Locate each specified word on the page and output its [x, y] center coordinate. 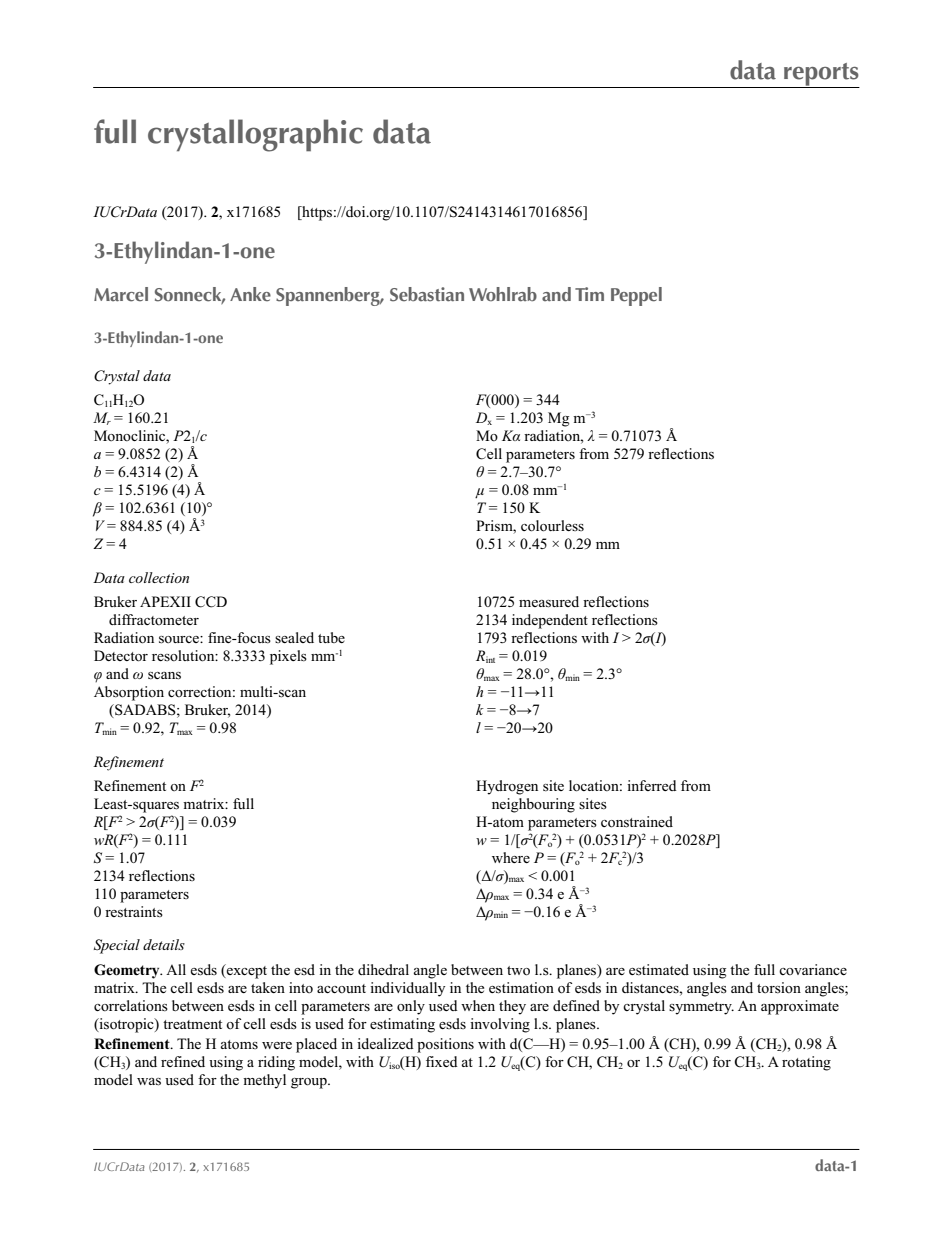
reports [821, 75]
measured [549, 602]
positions [445, 1045]
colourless [552, 526]
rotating [806, 1063]
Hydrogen [507, 787]
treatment [192, 1024]
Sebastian [427, 294]
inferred [652, 785]
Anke [250, 294]
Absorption [129, 693]
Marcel [121, 294]
